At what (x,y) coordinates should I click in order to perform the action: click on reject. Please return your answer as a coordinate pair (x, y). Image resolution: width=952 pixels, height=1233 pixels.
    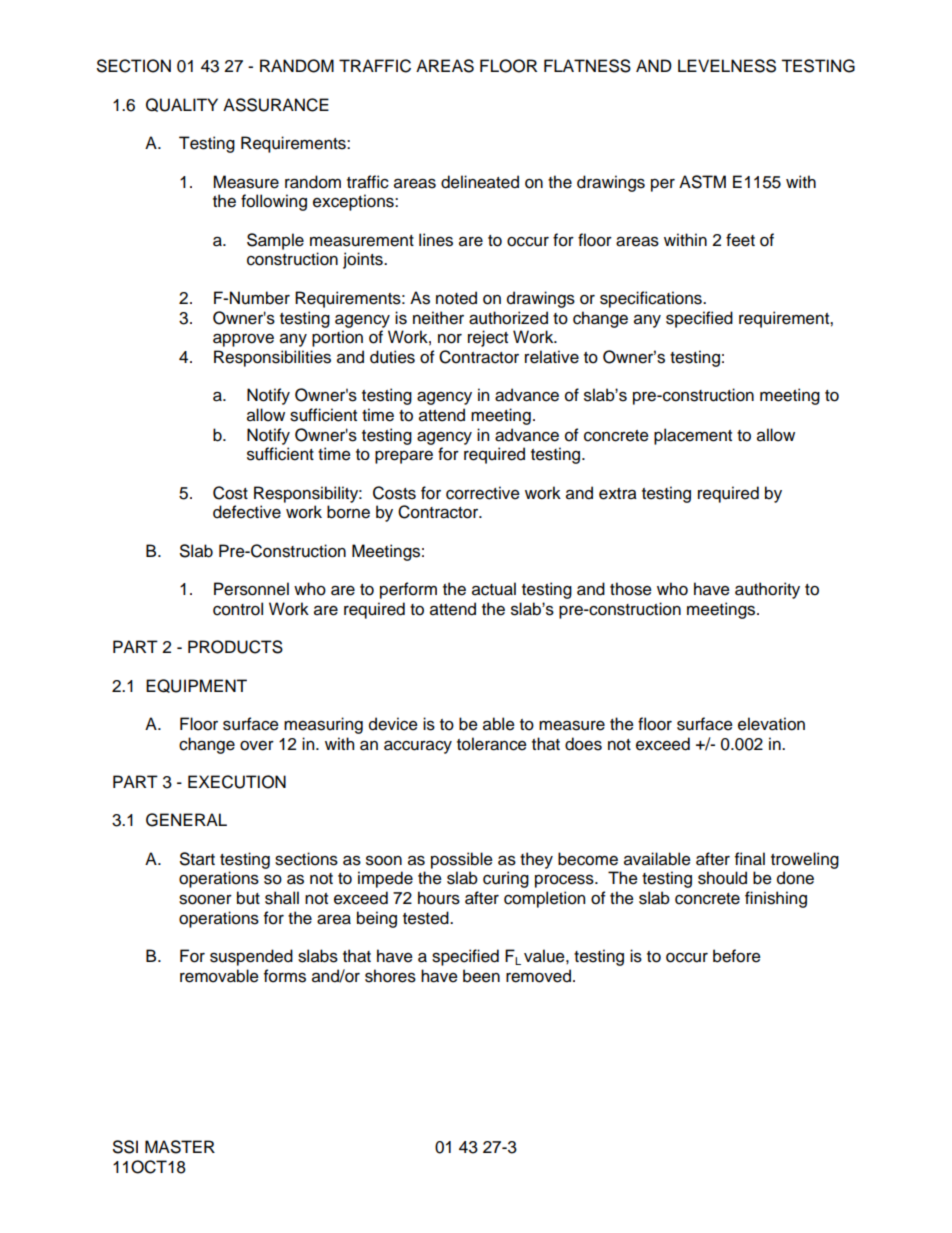
    Looking at the image, I should click on (488, 338).
